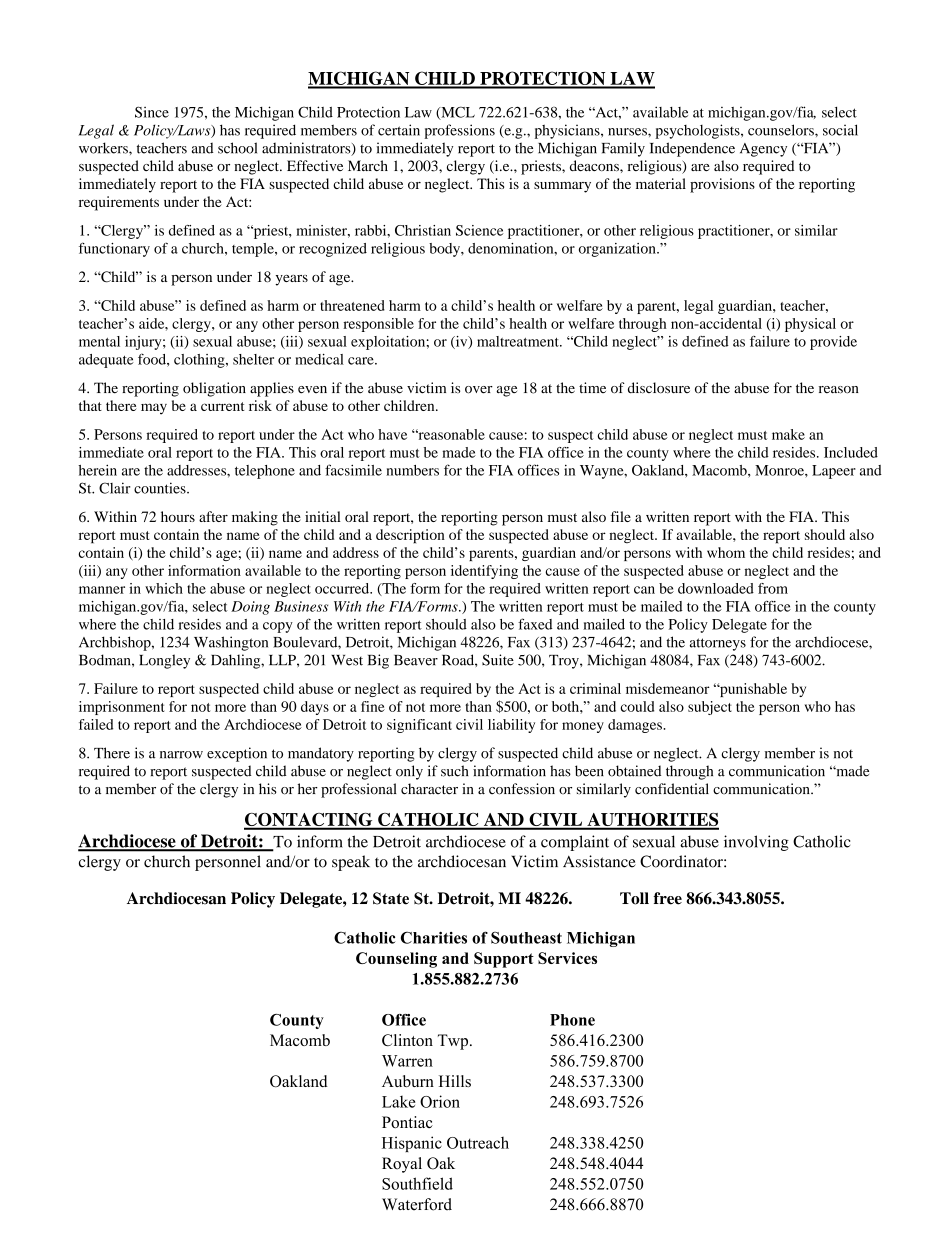 This document has height=1233, width=952. I want to click on Suite, so click(498, 660).
